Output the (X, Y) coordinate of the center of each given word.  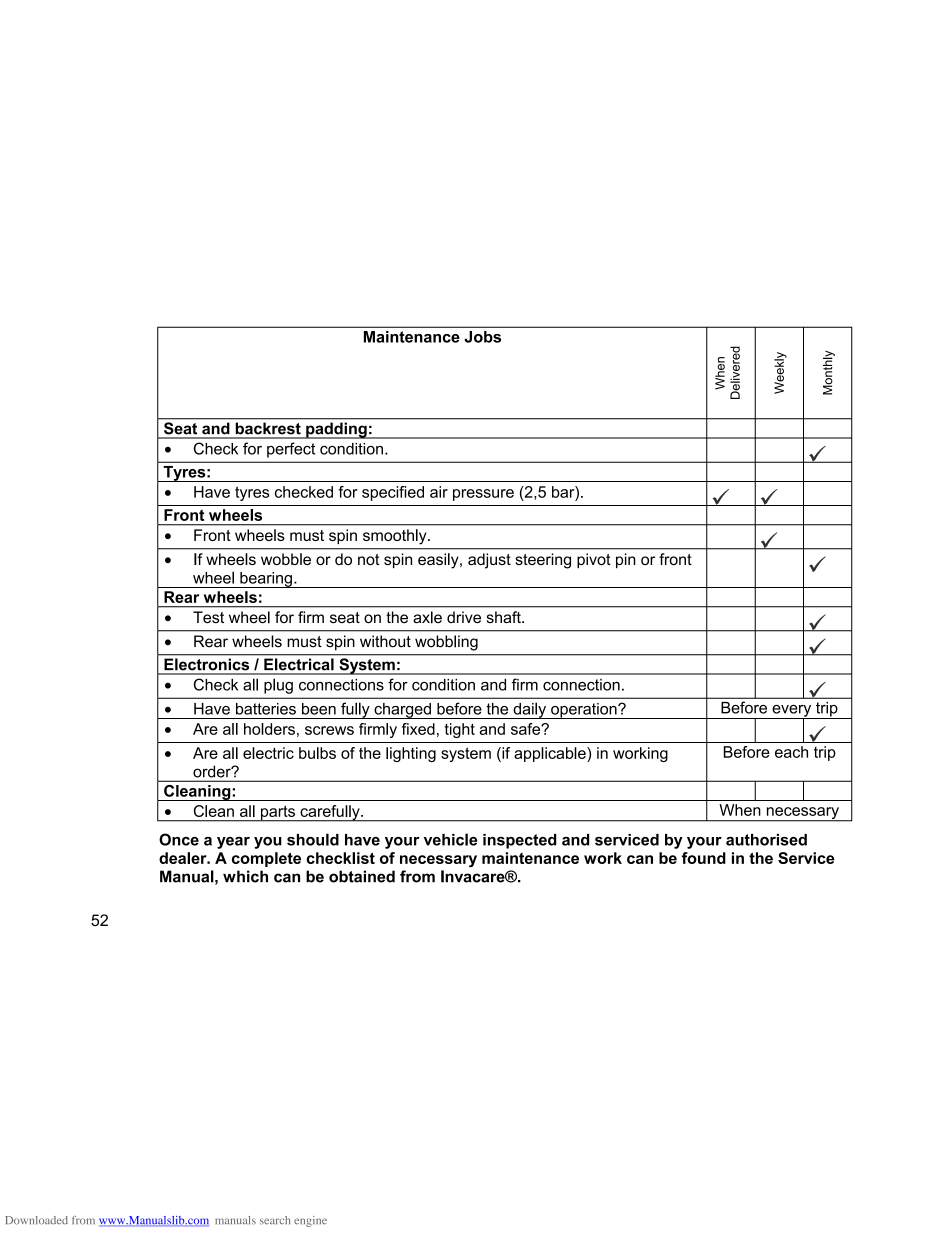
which (245, 876)
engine (310, 1221)
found (704, 858)
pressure (483, 495)
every (792, 712)
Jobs (483, 337)
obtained (362, 876)
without (385, 641)
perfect (291, 450)
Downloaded (36, 1220)
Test (208, 617)
